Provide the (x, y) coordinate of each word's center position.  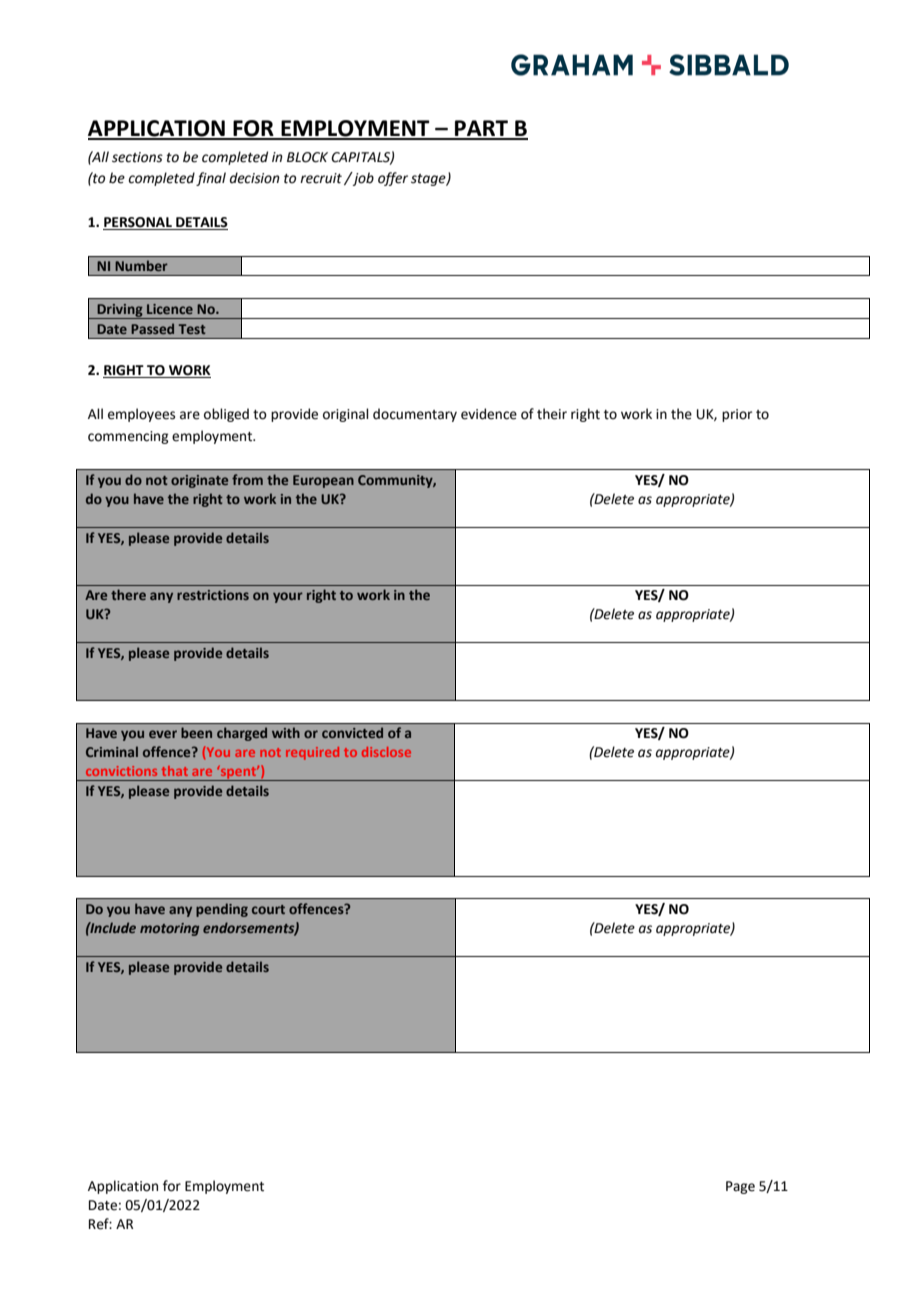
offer (393, 179)
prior (737, 415)
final (211, 179)
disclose (386, 752)
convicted (352, 732)
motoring (169, 929)
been (196, 732)
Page (740, 1187)
